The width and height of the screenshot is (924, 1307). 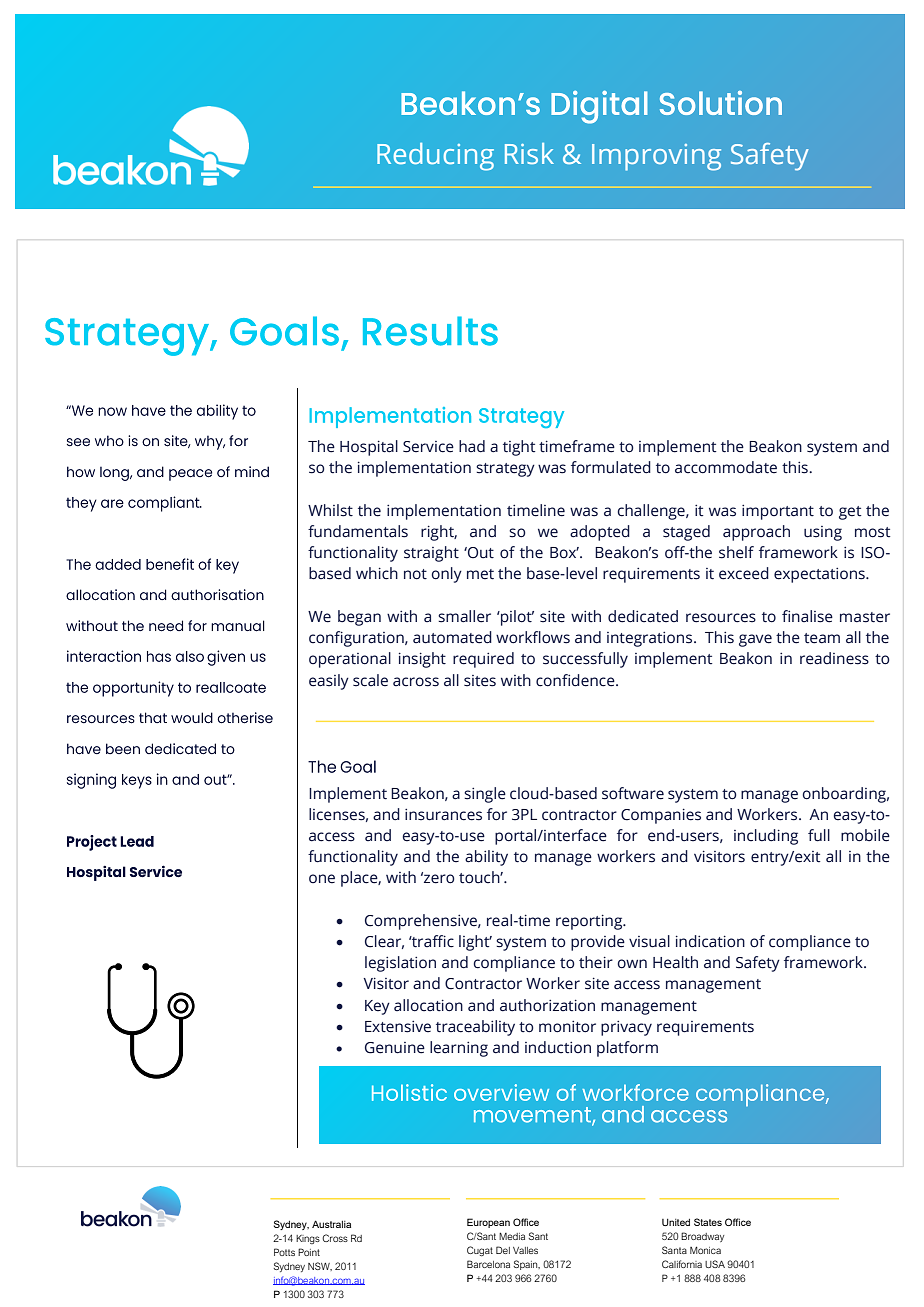 I want to click on Risk, so click(x=529, y=153).
